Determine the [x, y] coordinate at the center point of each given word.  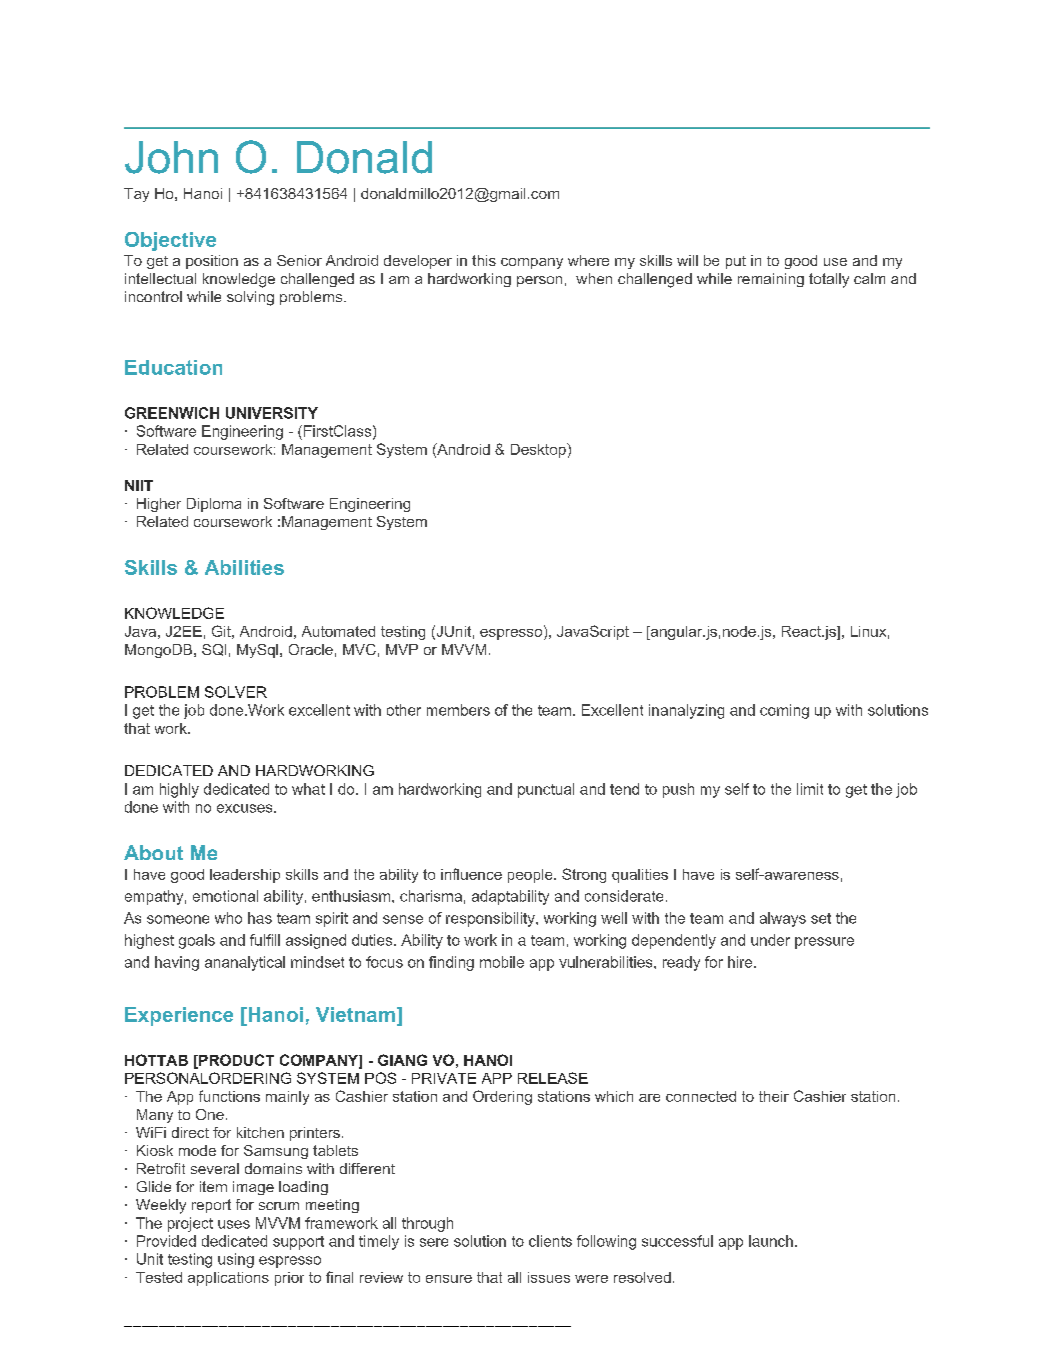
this [484, 260]
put [736, 262]
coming [784, 711]
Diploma [214, 505]
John [171, 157]
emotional [225, 896]
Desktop [539, 450]
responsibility [491, 919]
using [236, 1260]
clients [550, 1241]
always [783, 919]
